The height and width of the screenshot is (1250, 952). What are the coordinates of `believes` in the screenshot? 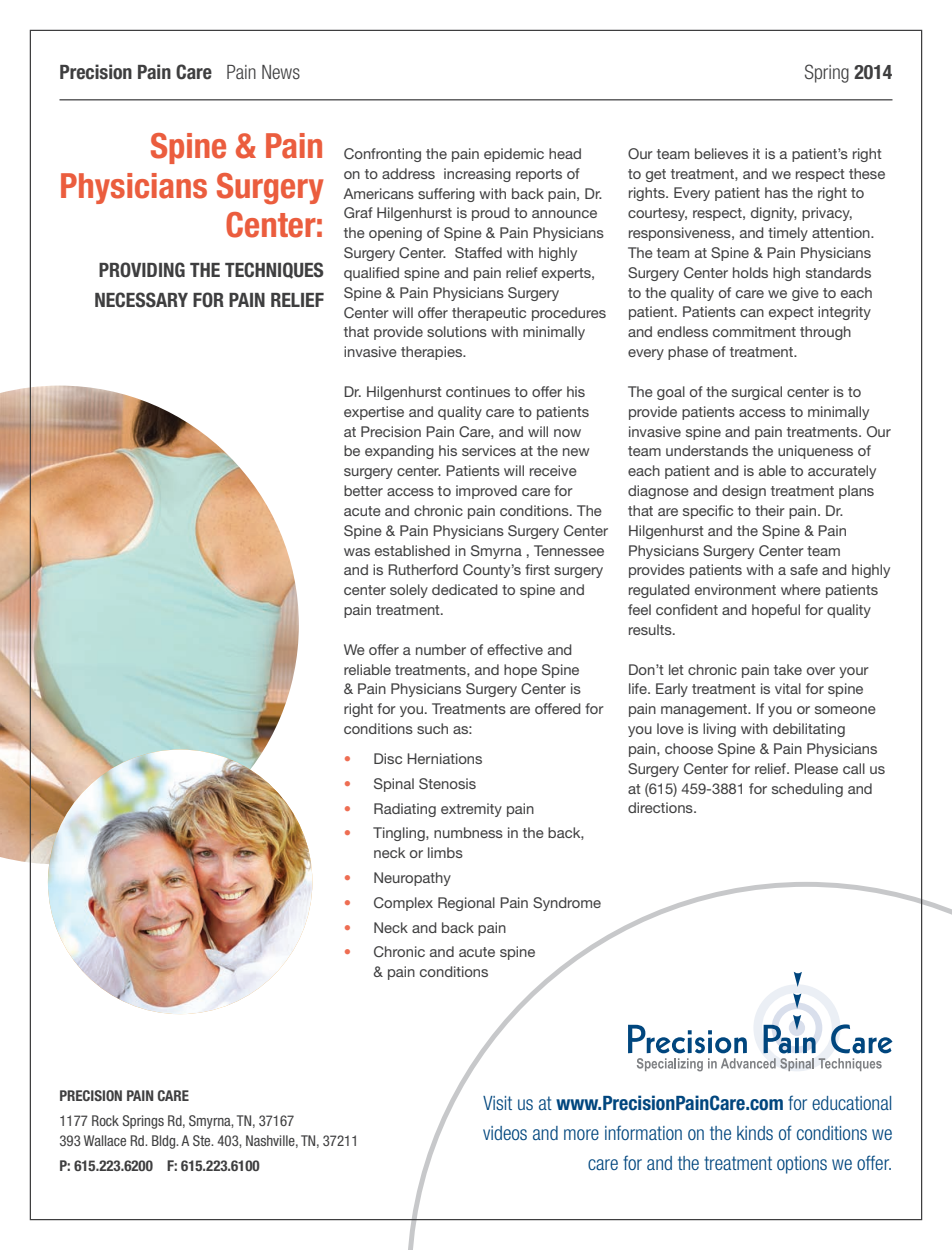 It's located at (721, 153).
